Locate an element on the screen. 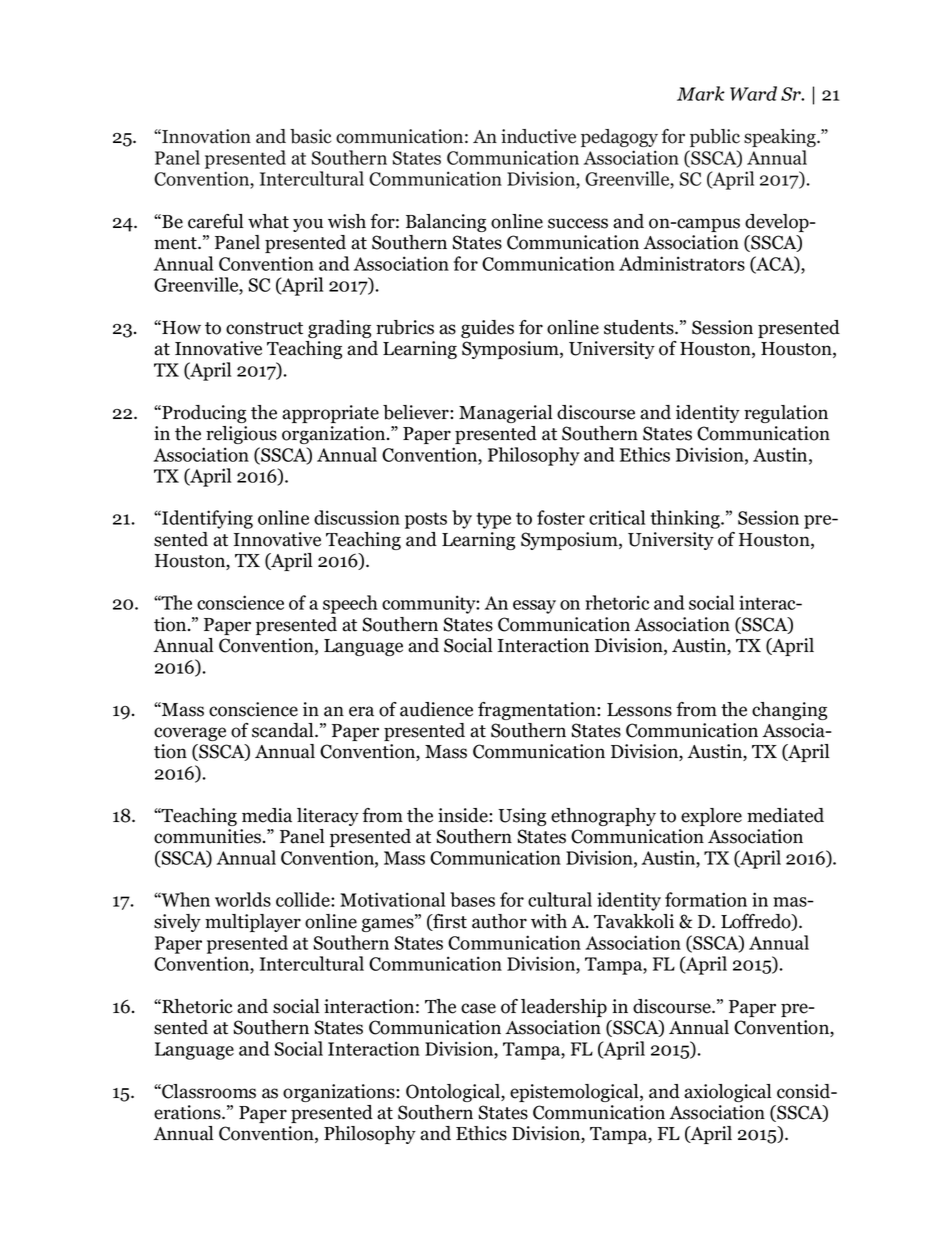  construct is located at coordinates (264, 328).
